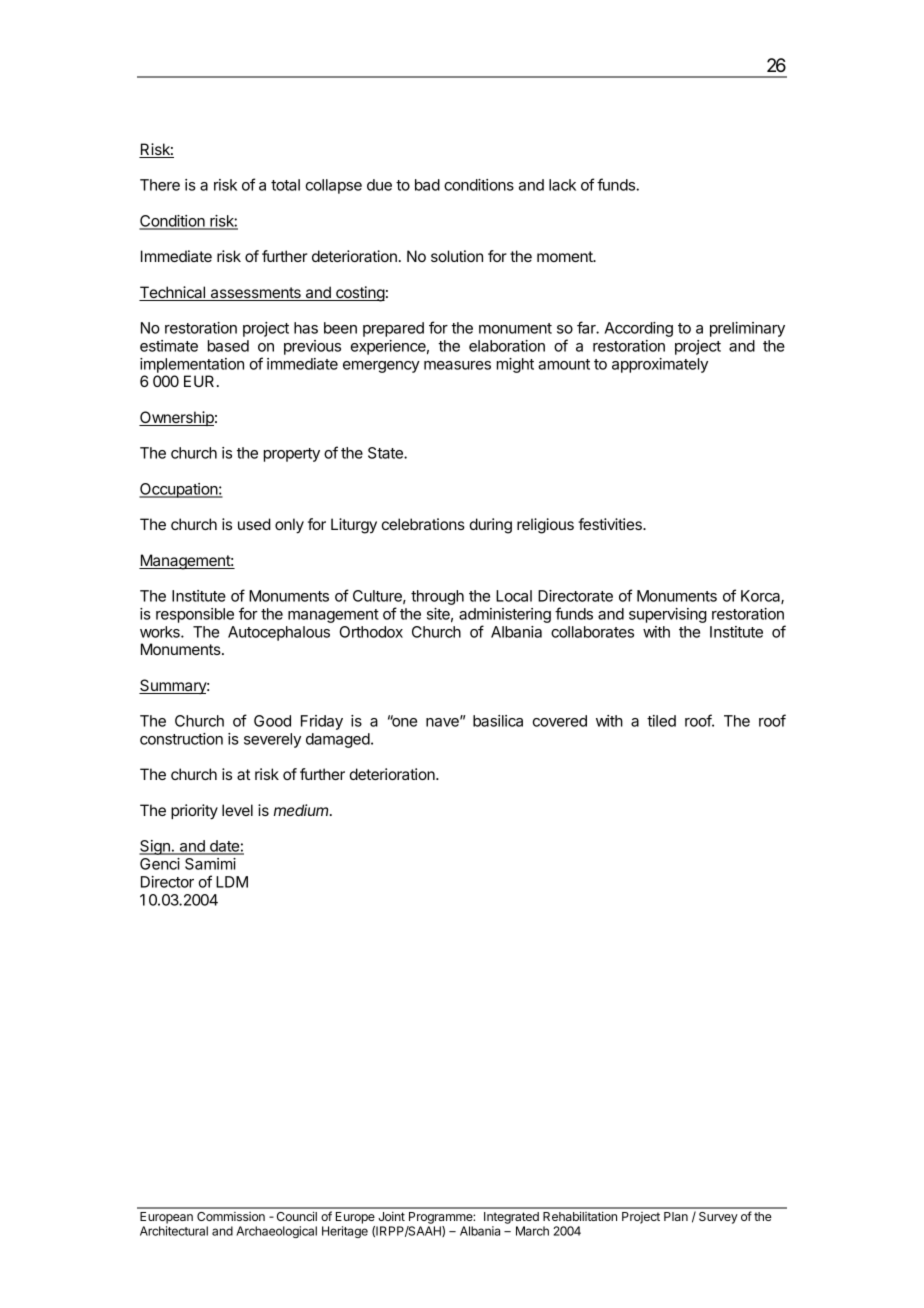  What do you see at coordinates (285, 185) in the page?
I see `total` at bounding box center [285, 185].
